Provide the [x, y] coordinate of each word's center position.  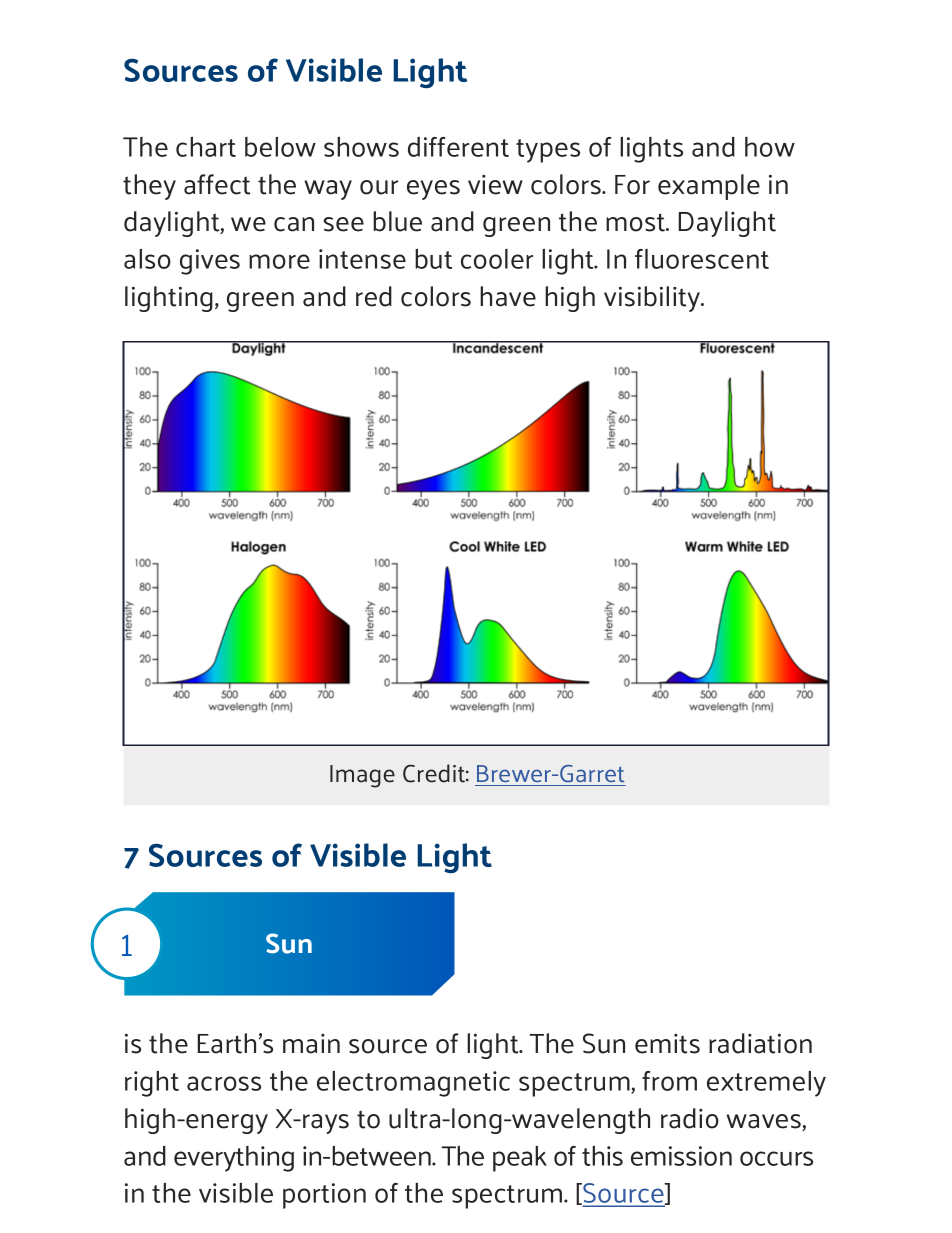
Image [362, 776]
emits [667, 1044]
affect [217, 184]
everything [234, 1159]
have [508, 296]
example [709, 187]
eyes [433, 190]
